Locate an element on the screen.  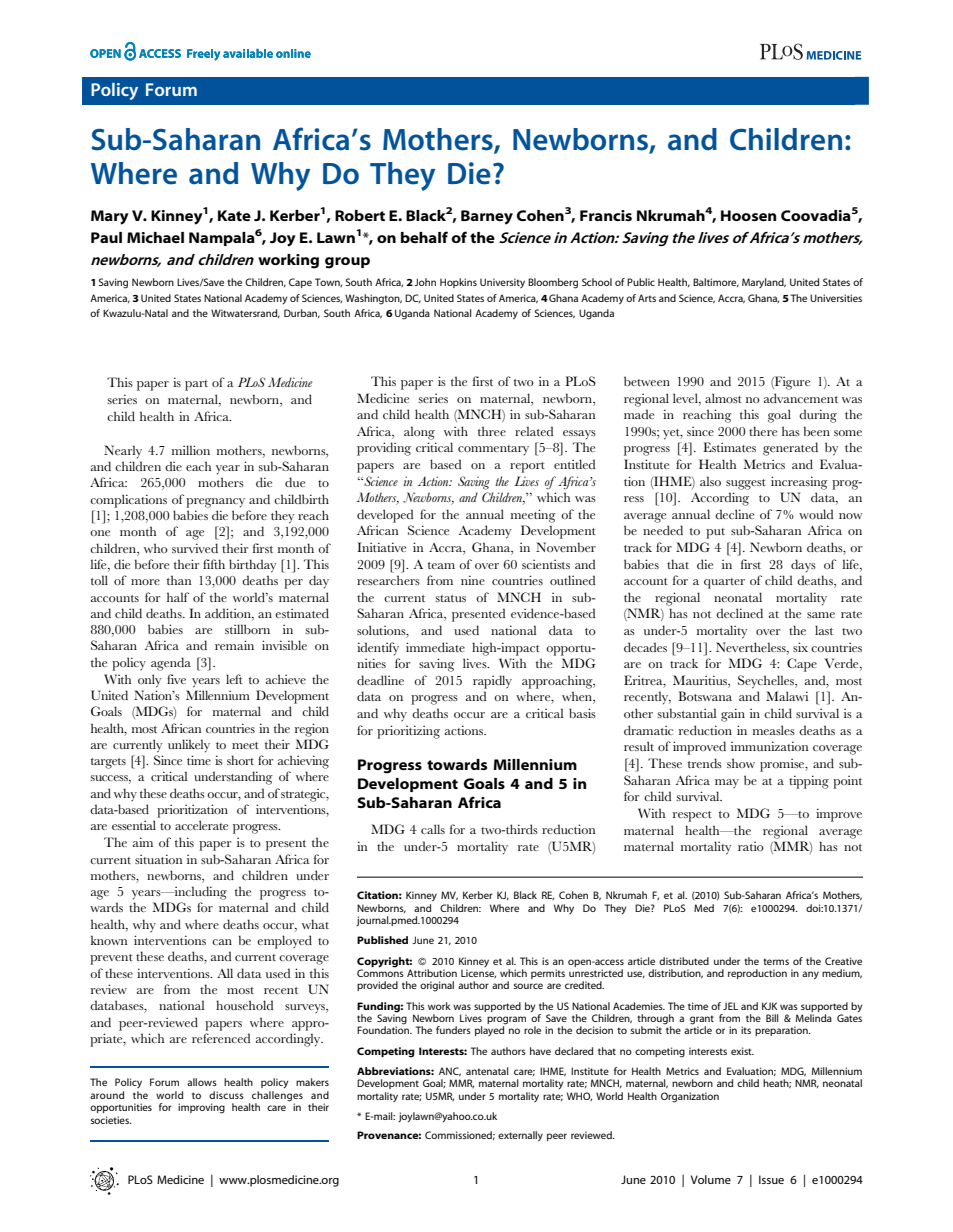
calls is located at coordinates (433, 829).
